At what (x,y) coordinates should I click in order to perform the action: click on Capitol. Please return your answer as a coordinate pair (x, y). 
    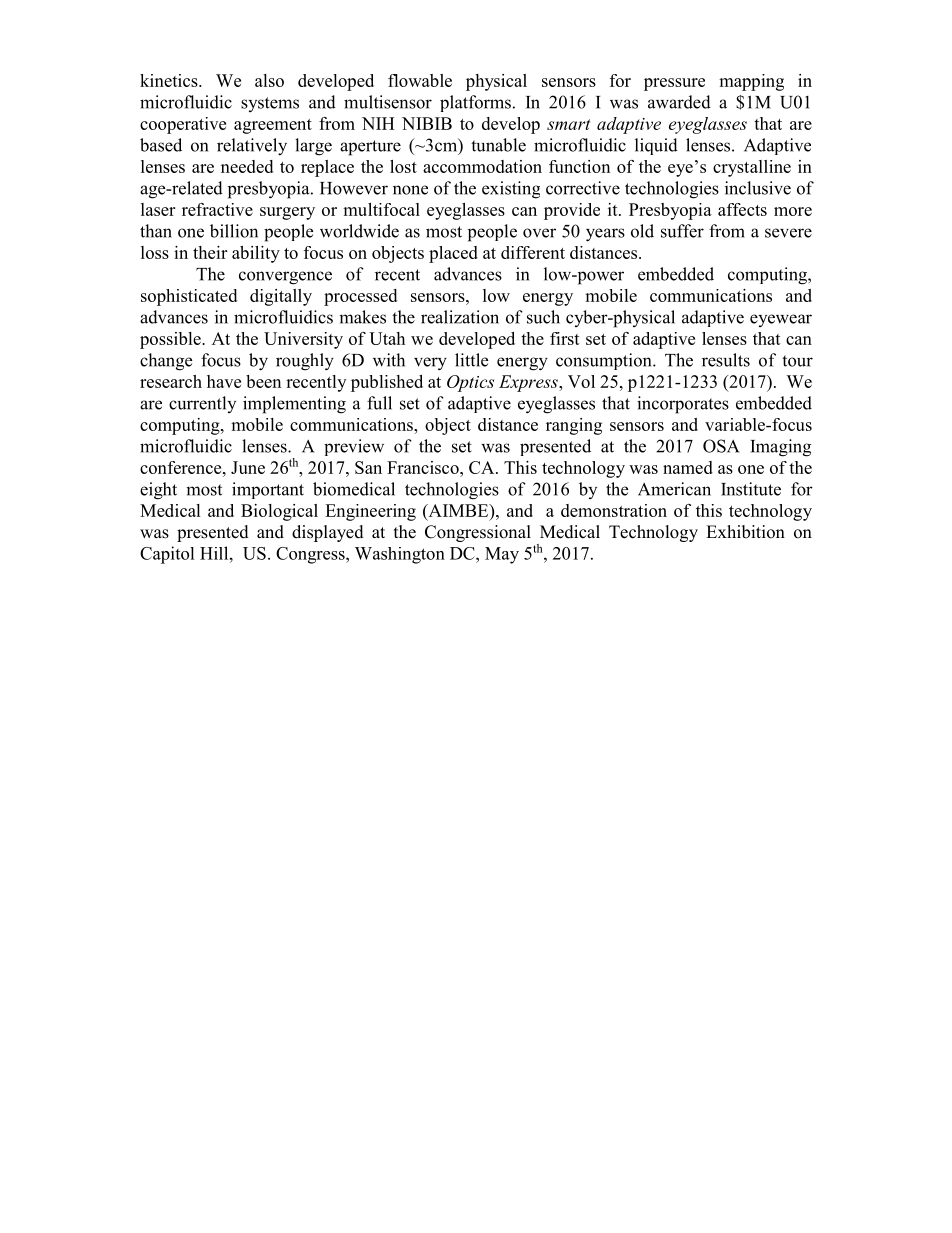
    Looking at the image, I should click on (167, 555).
